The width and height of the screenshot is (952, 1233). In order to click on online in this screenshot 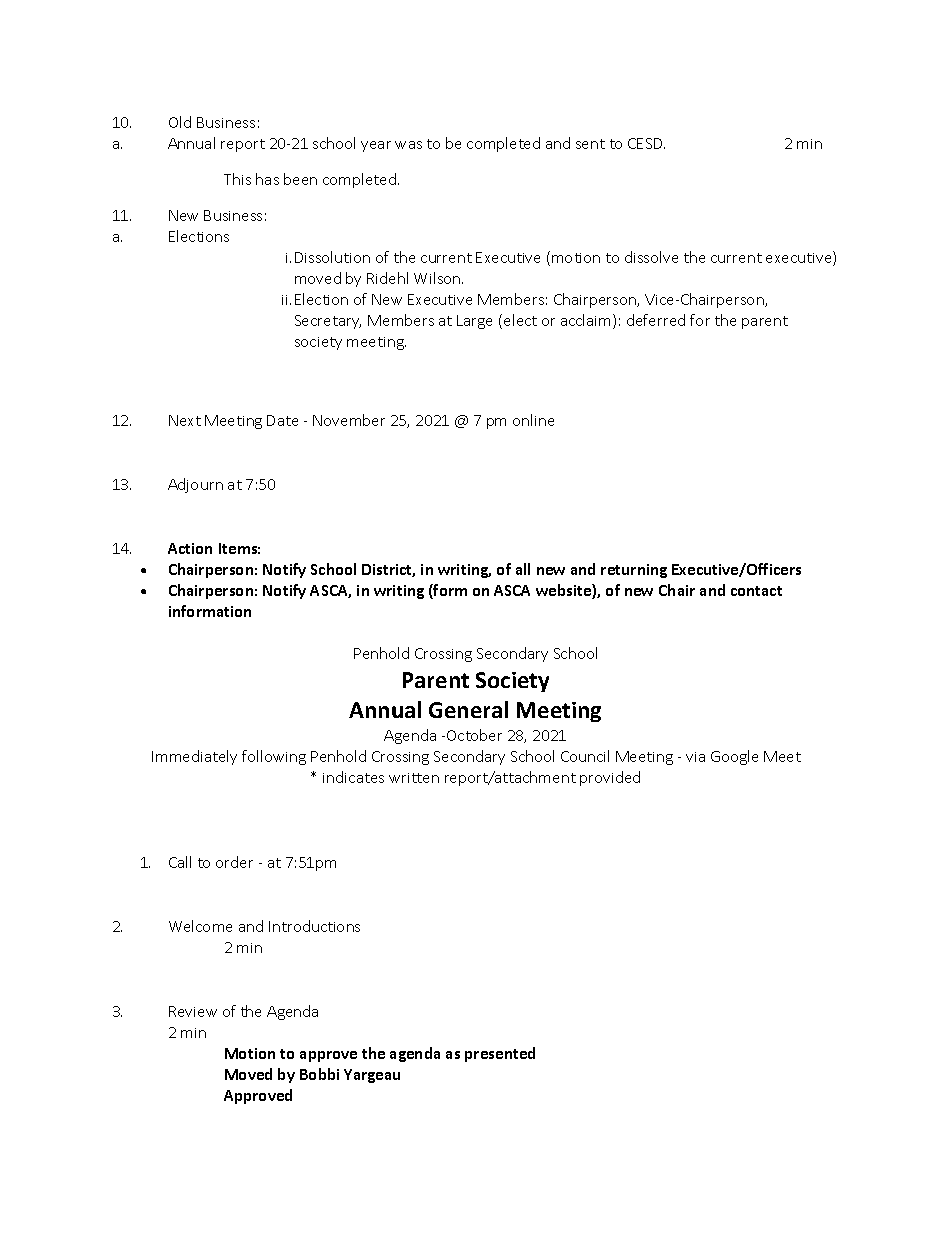, I will do `click(533, 420)`.
